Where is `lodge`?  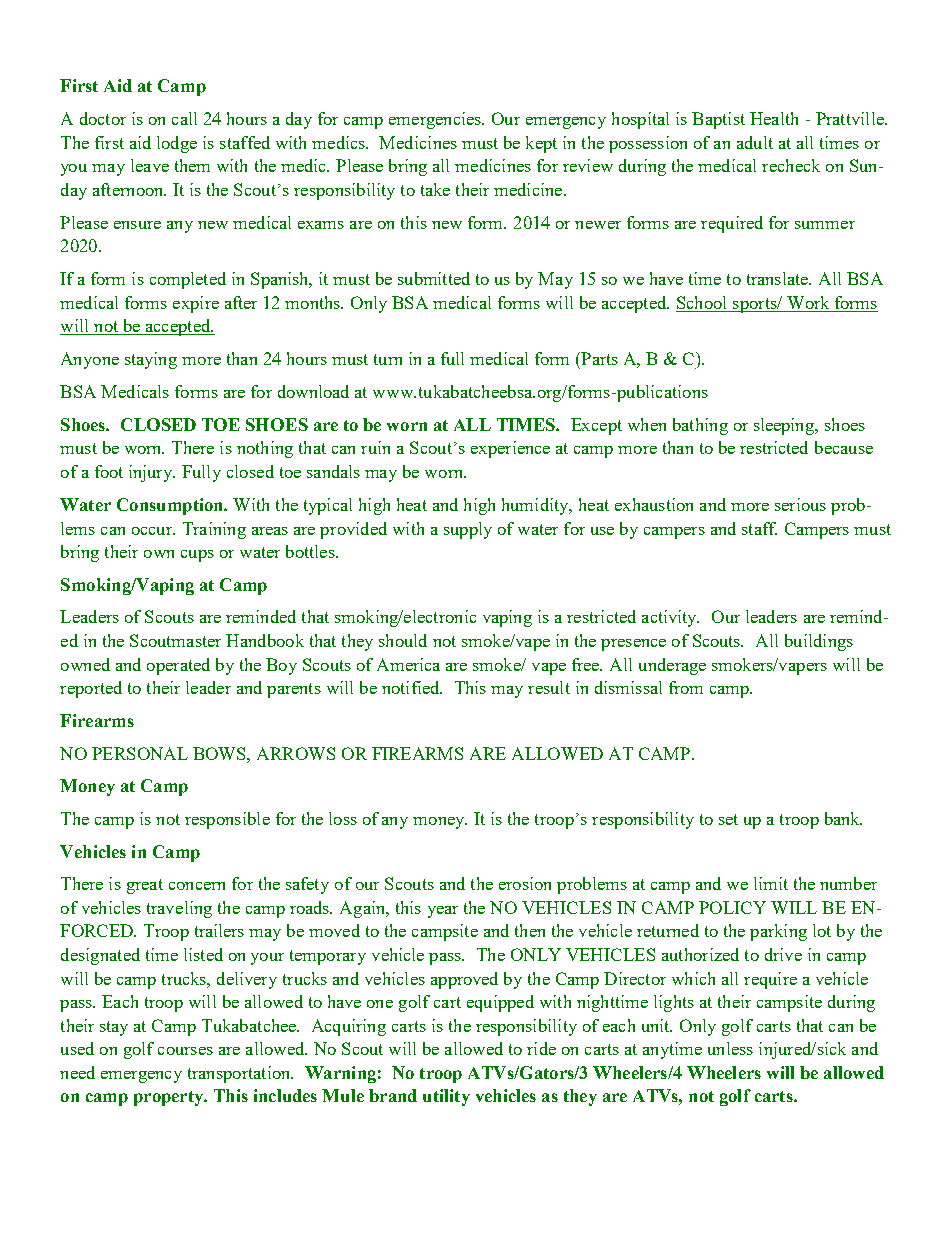
lodge is located at coordinates (177, 144).
